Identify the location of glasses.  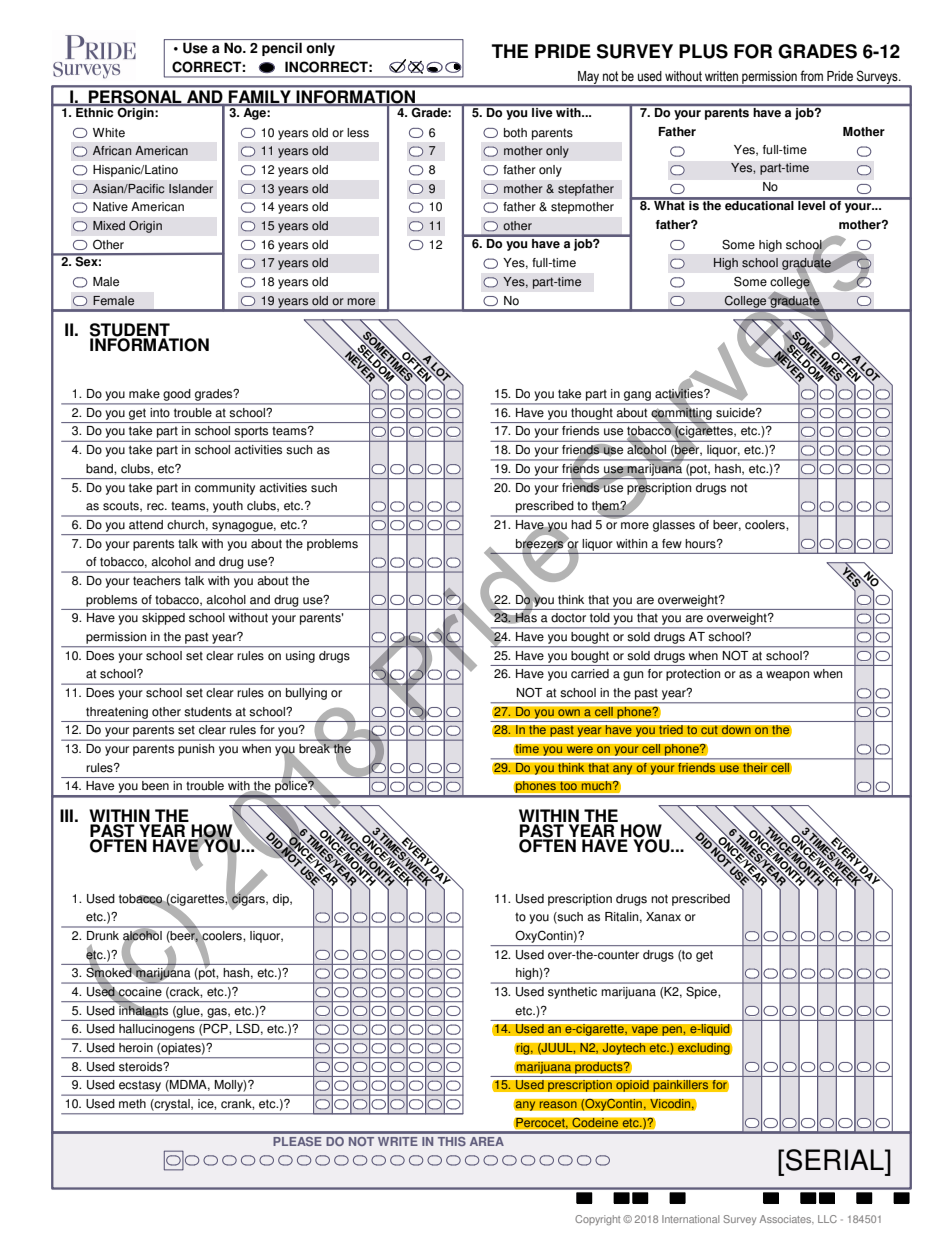
(674, 526).
